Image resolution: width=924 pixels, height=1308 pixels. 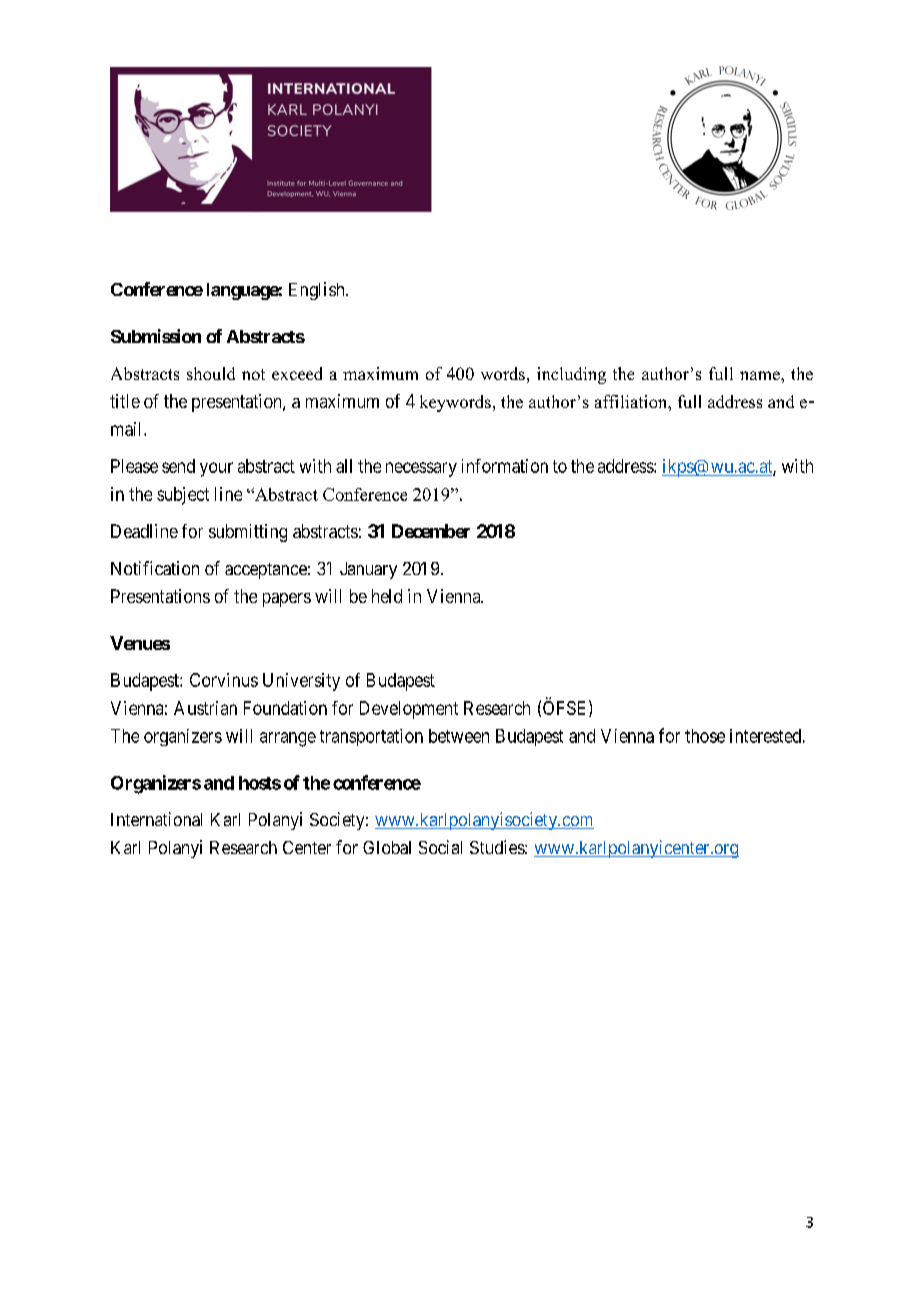 I want to click on necessary, so click(x=421, y=469).
